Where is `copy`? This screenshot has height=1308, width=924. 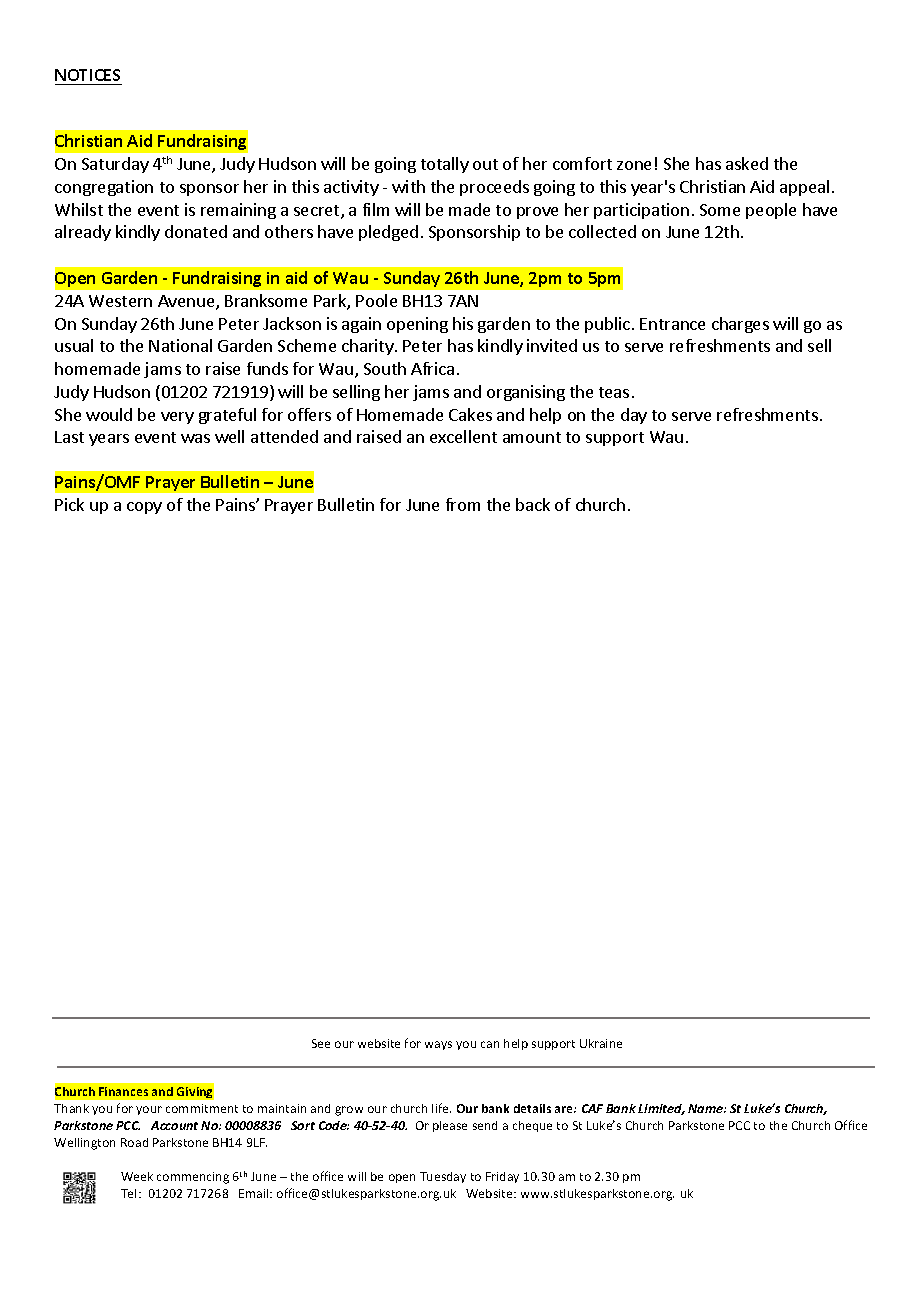 copy is located at coordinates (144, 508).
